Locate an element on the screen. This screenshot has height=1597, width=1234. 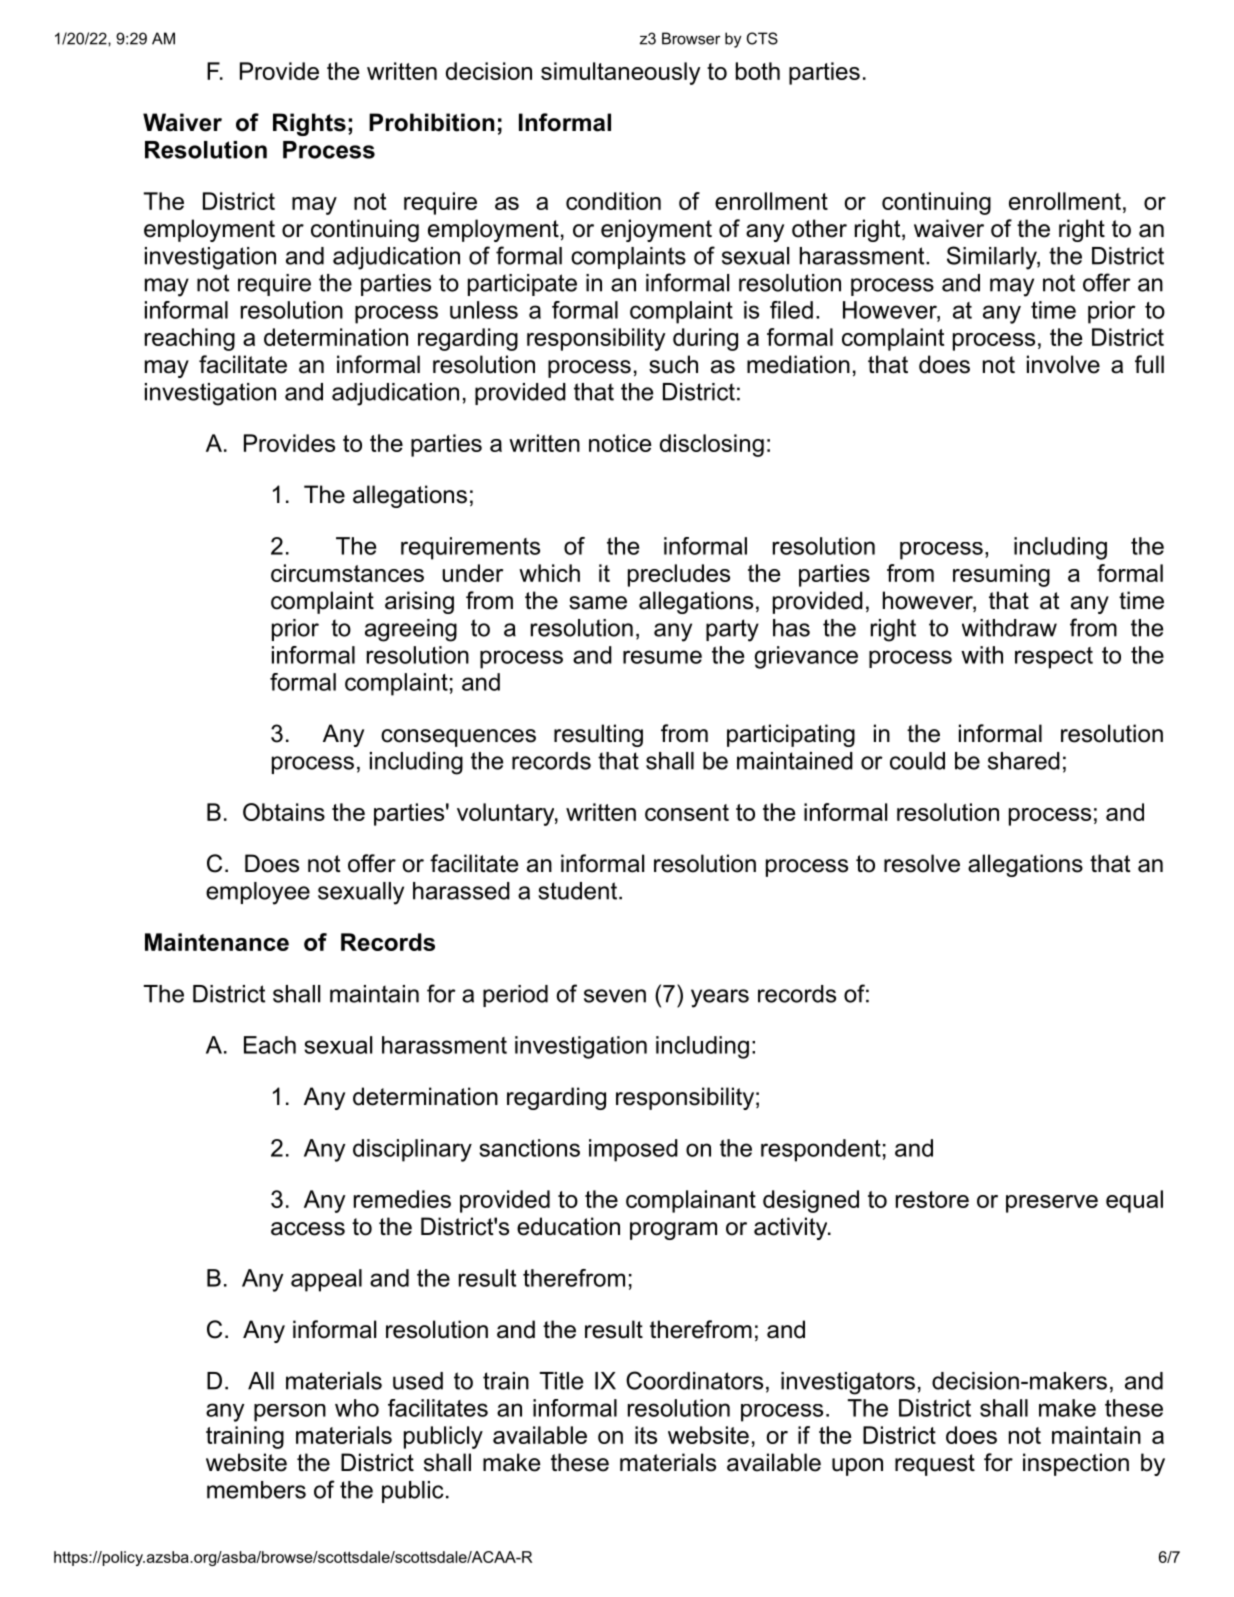
Prohibition is located at coordinates (431, 122).
